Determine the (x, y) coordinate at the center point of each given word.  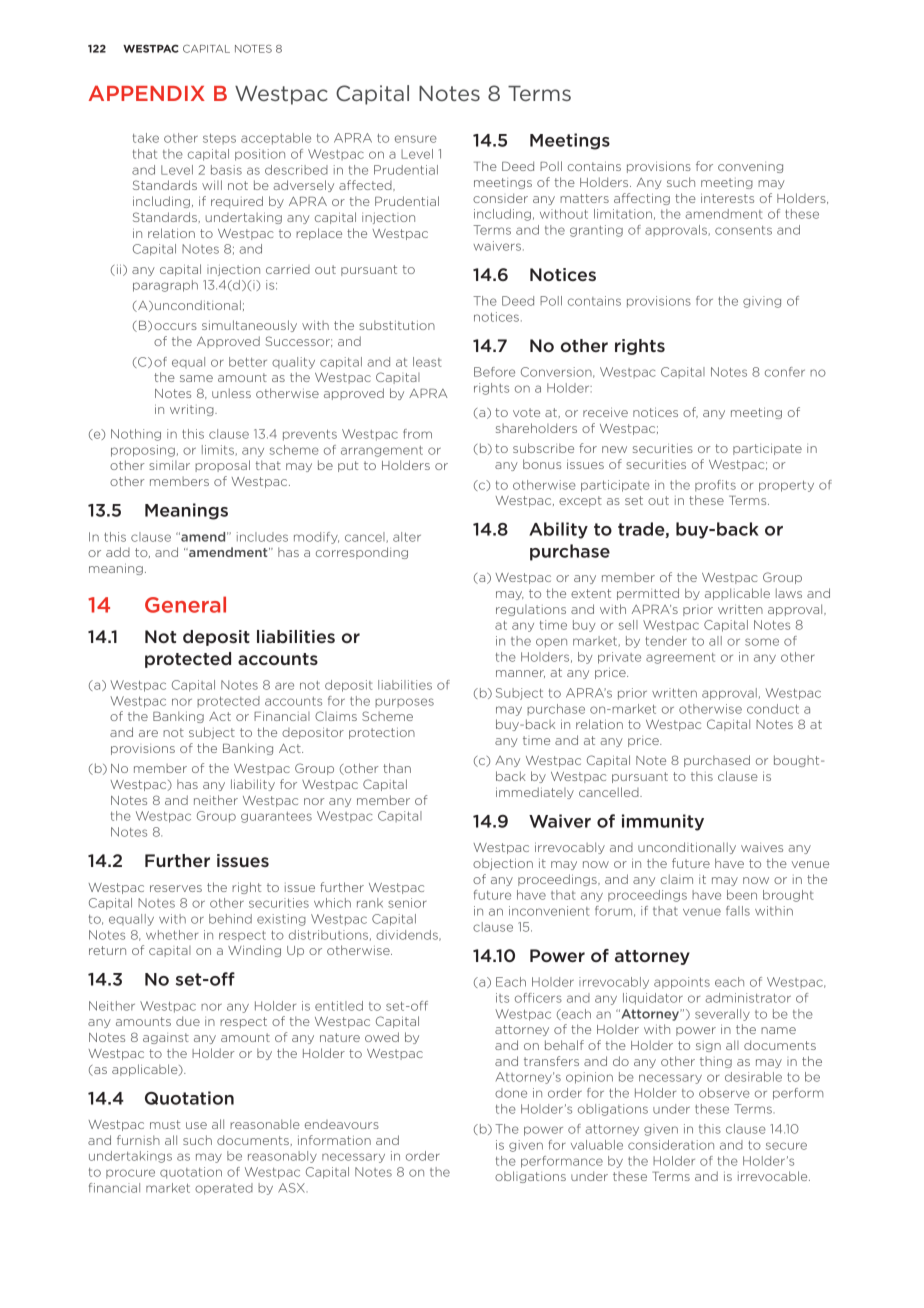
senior (407, 903)
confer (785, 372)
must (165, 1124)
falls (738, 911)
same (196, 378)
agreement (680, 658)
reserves (176, 888)
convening (750, 167)
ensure (416, 139)
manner (520, 674)
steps (219, 139)
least (427, 362)
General (185, 604)
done (511, 1093)
